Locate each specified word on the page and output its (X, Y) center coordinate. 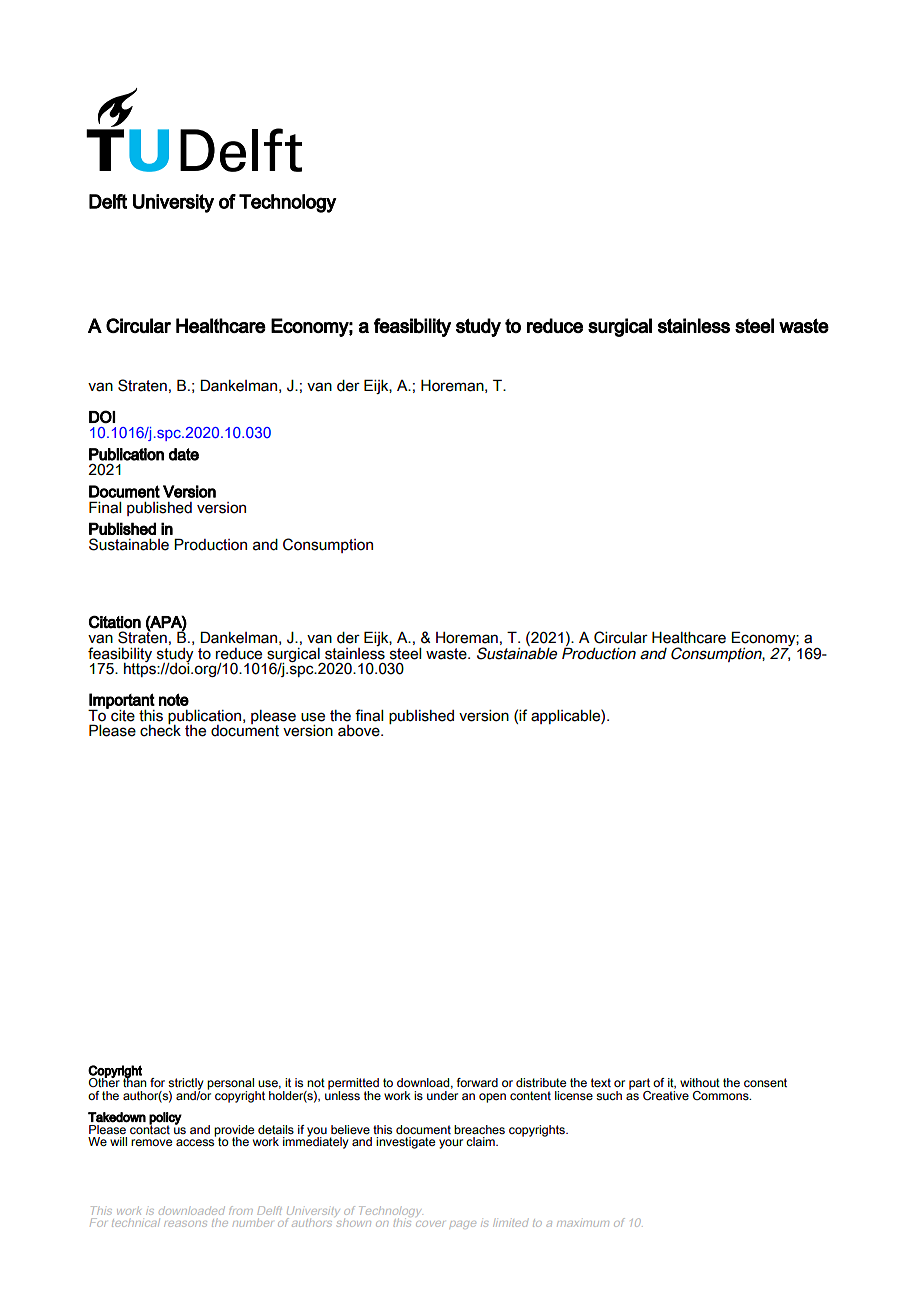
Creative (666, 1094)
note (174, 699)
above (360, 731)
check (160, 730)
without (700, 1082)
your (451, 1144)
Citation (115, 622)
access (195, 1143)
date (184, 454)
